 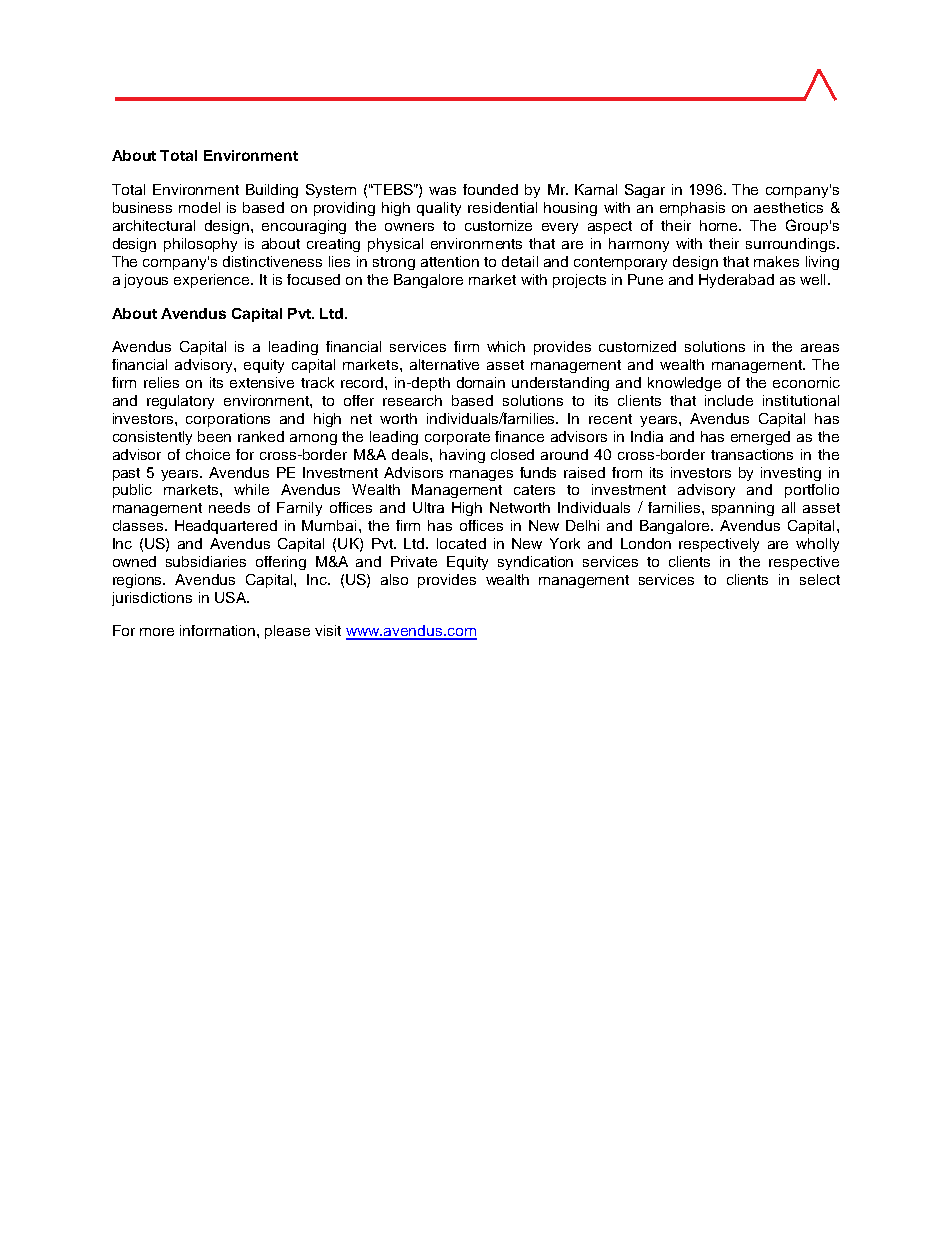 I want to click on alternative, so click(x=444, y=364).
